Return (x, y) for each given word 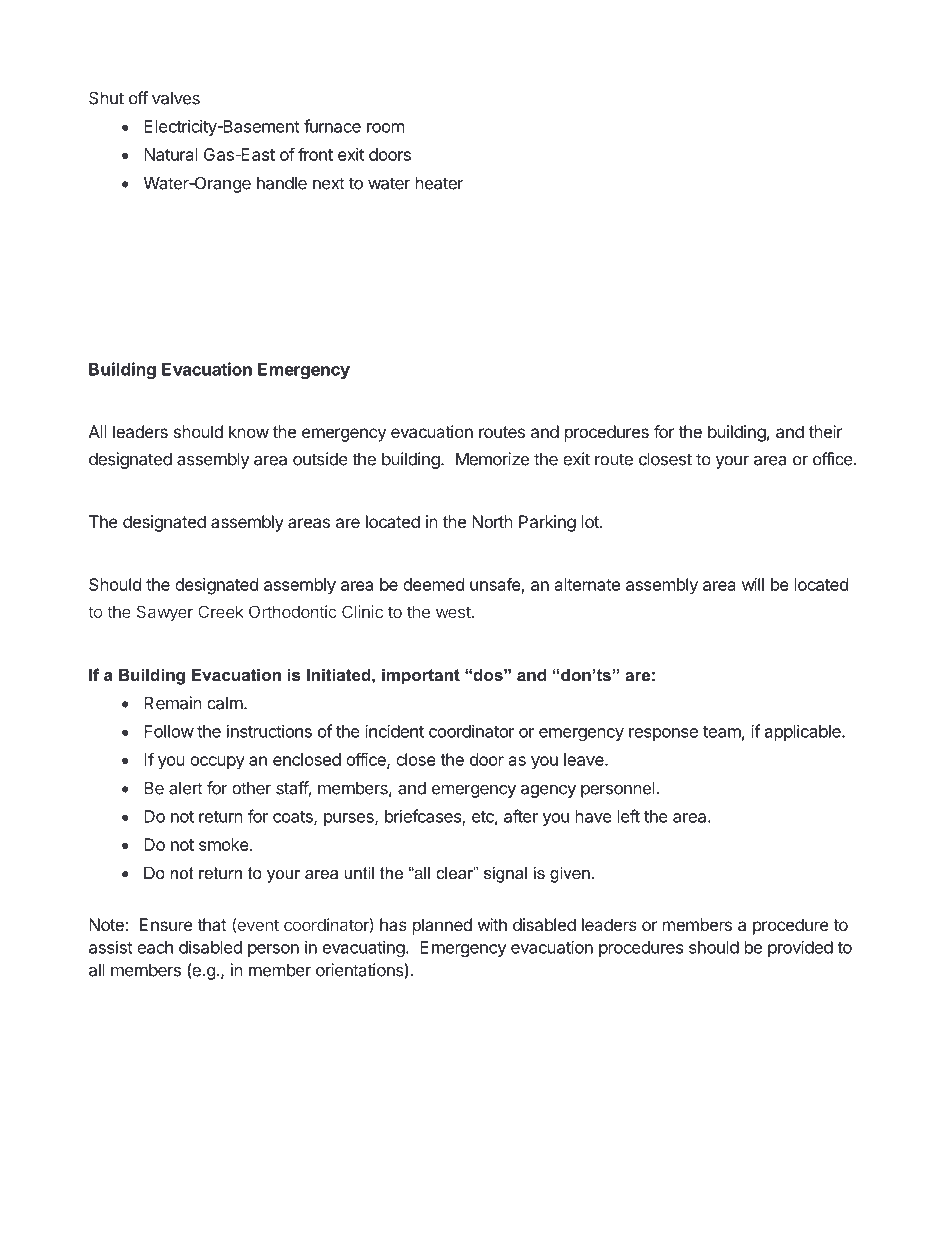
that (212, 924)
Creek (221, 611)
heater (440, 183)
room (385, 128)
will (753, 584)
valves (176, 98)
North (492, 521)
